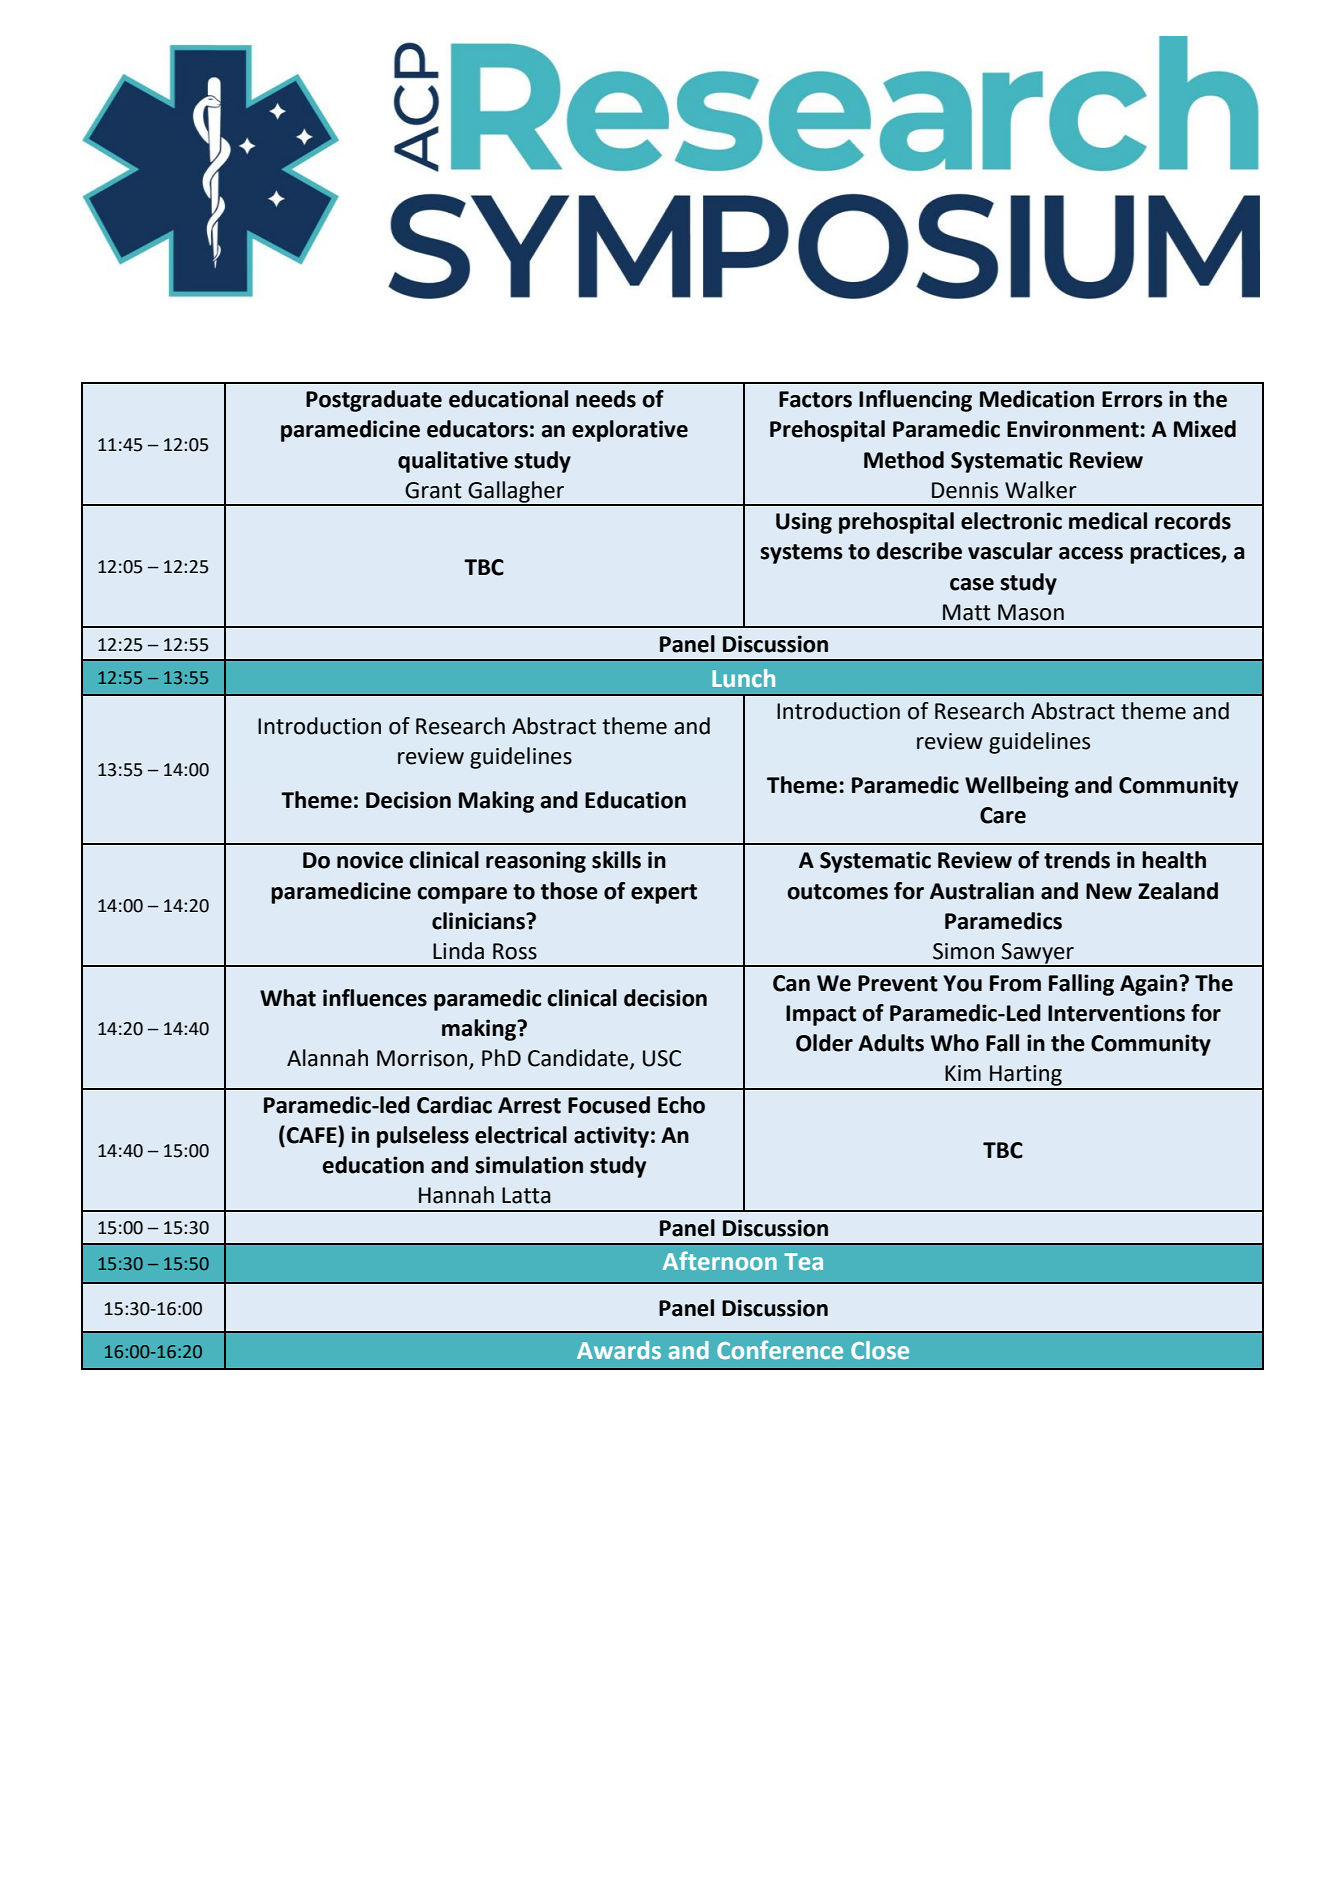 This document has width=1341, height=1897. I want to click on Conference, so click(780, 1349).
